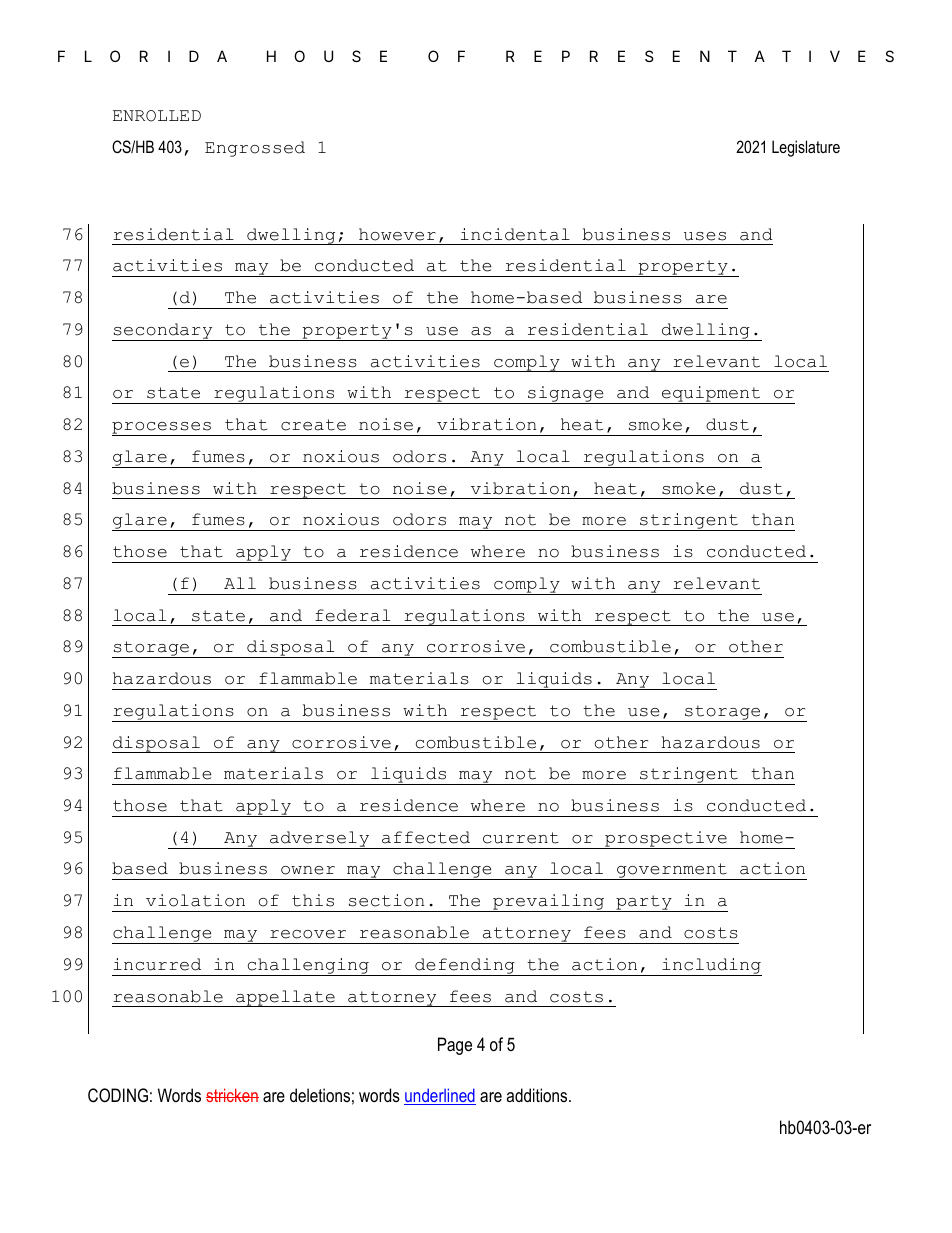 This screenshot has height=1233, width=952. Describe the element at coordinates (806, 148) in the screenshot. I see `Legislature` at that location.
